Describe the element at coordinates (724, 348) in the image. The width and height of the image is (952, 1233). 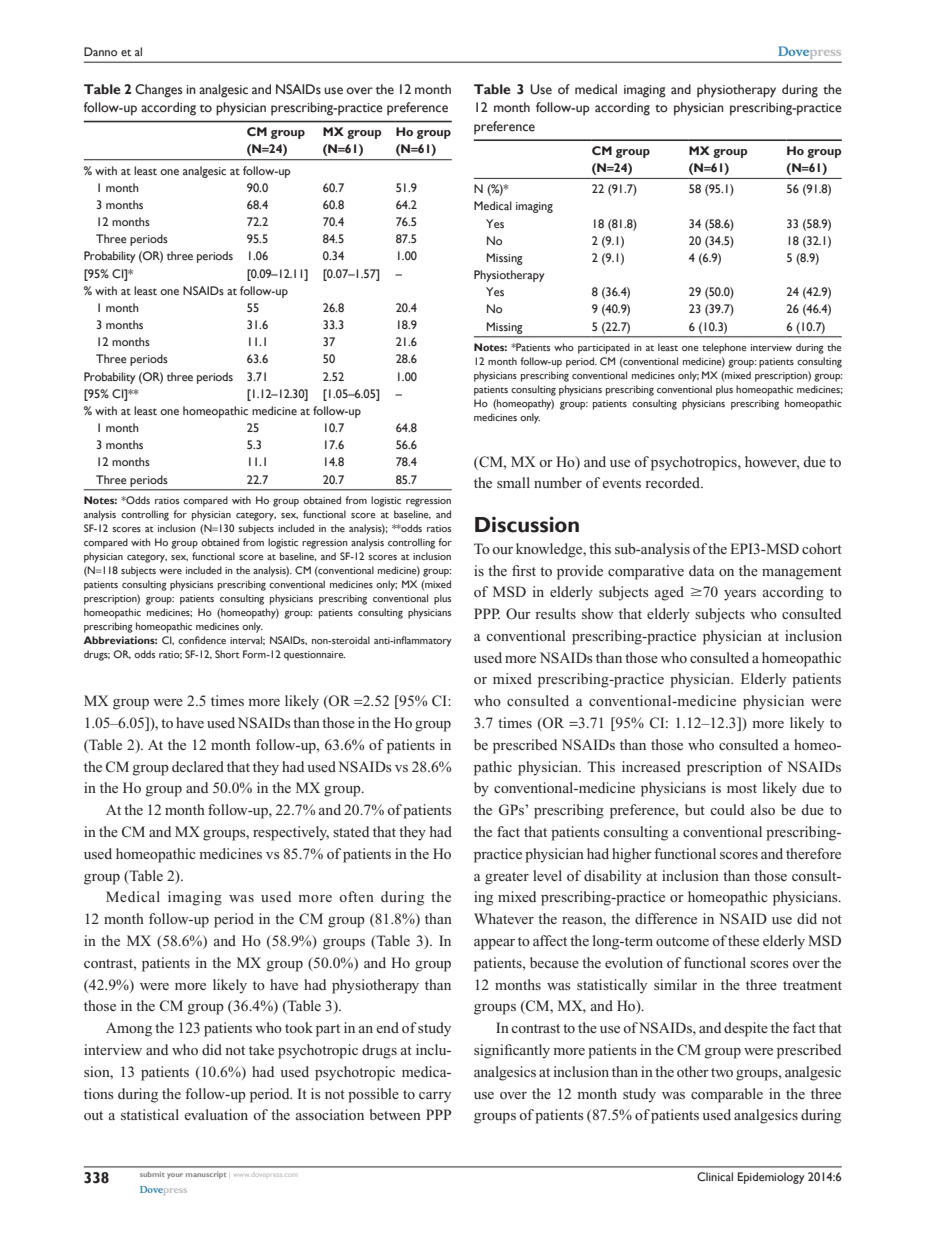
I see `telephone` at that location.
